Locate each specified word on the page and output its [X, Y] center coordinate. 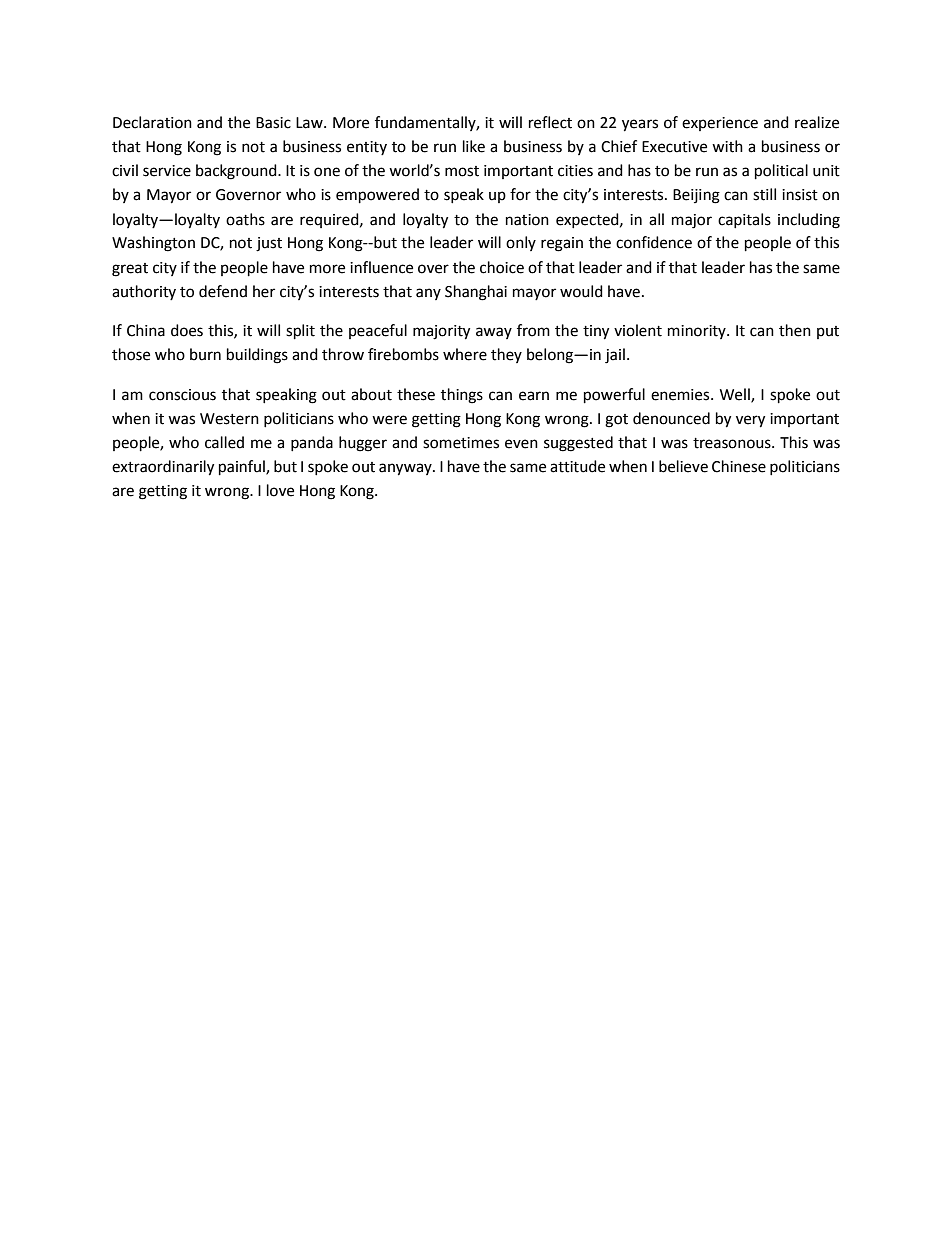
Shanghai [476, 293]
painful [243, 468]
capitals [744, 220]
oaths [245, 219]
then [795, 330]
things [462, 396]
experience [720, 124]
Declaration [152, 122]
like [474, 146]
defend [223, 291]
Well [736, 395]
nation [527, 220]
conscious [182, 395]
